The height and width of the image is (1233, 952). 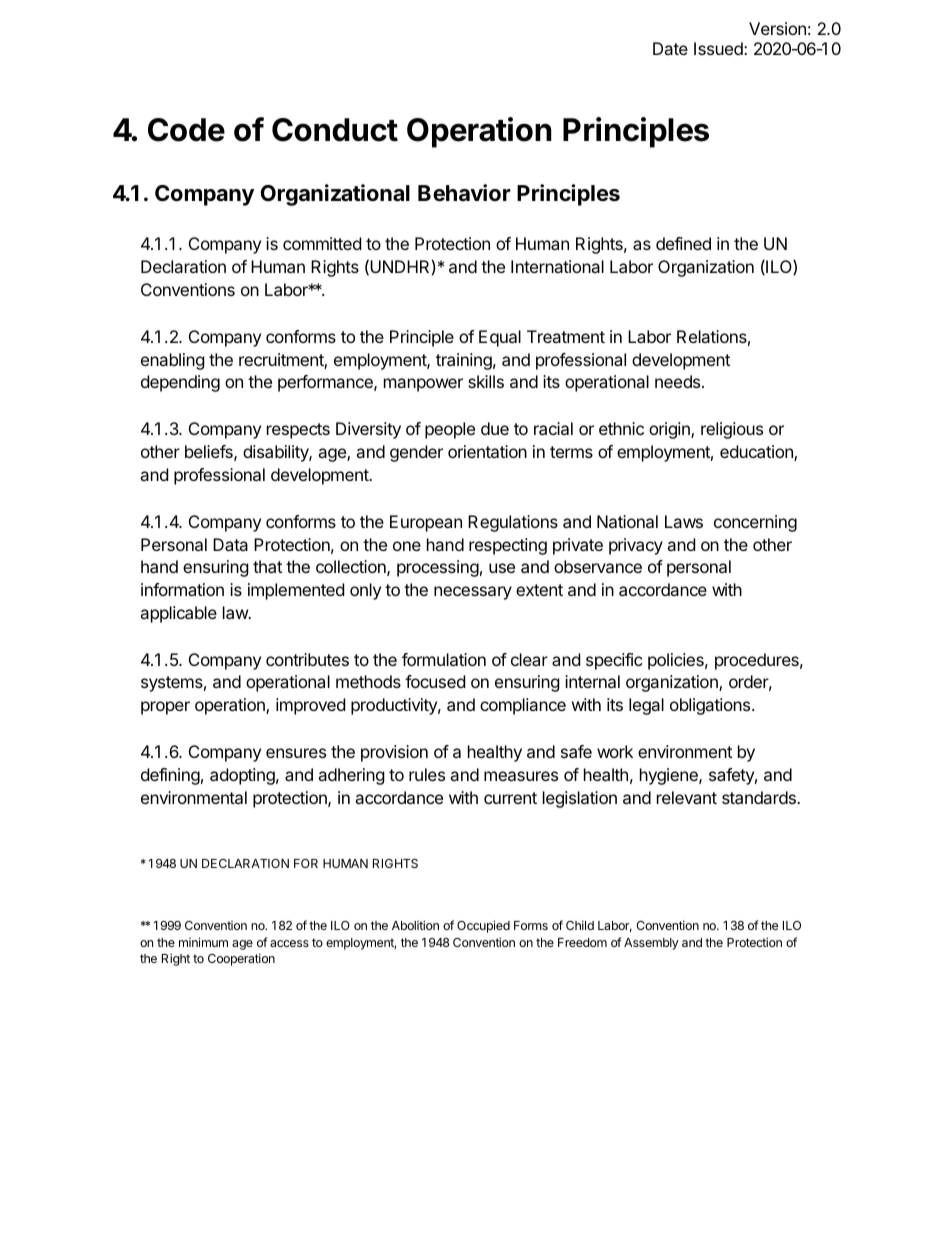 What do you see at coordinates (335, 130) in the image?
I see `Conduct` at bounding box center [335, 130].
